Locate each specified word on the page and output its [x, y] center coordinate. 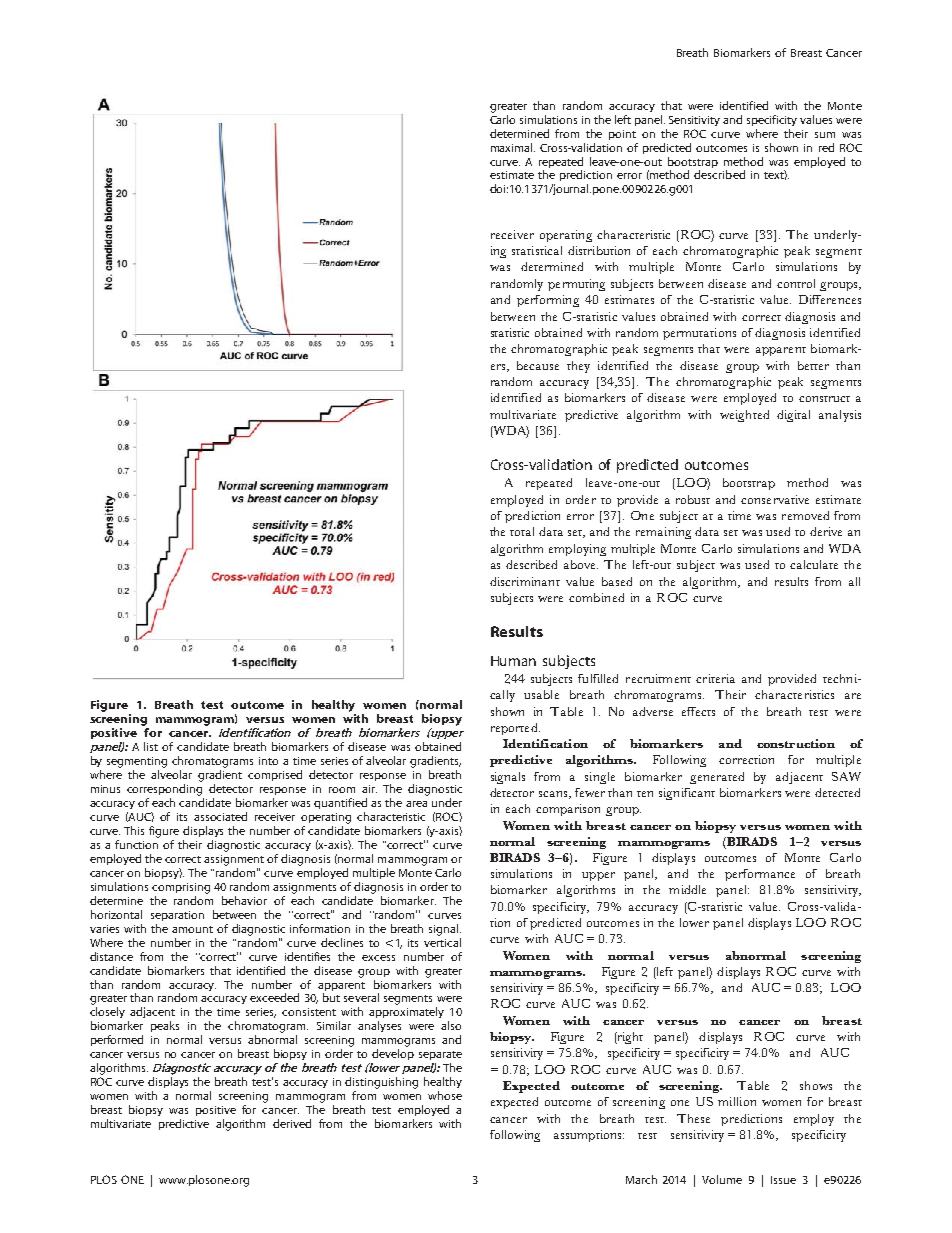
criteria [715, 678]
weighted [744, 416]
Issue [783, 1180]
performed [117, 1040]
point [622, 135]
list [151, 746]
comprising [181, 888]
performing [548, 301]
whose [445, 1095]
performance [760, 875]
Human [513, 661]
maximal [513, 147]
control [796, 283]
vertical [442, 941]
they [578, 367]
